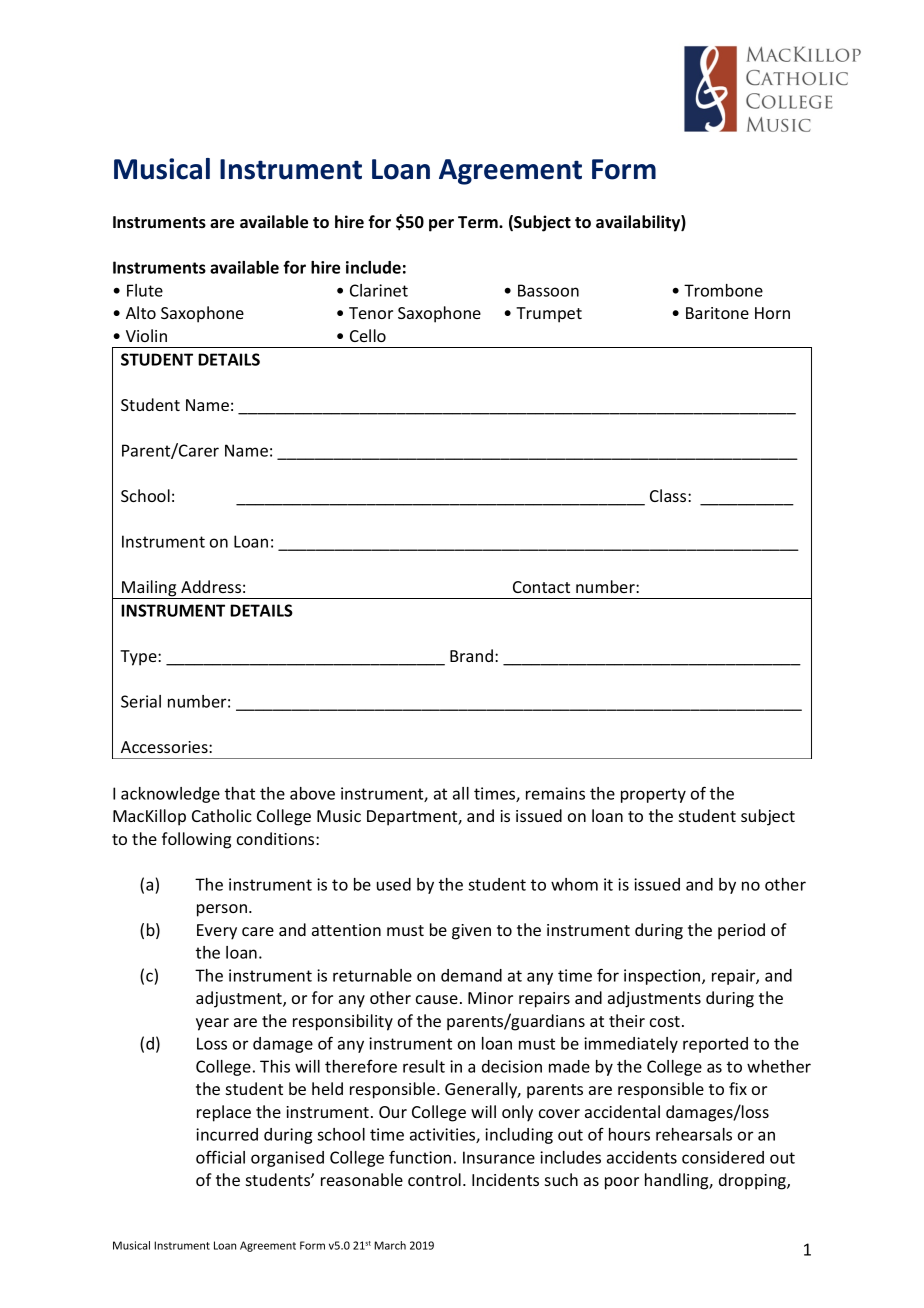 Image resolution: width=924 pixels, height=1308 pixels. I want to click on Alto, so click(141, 312).
